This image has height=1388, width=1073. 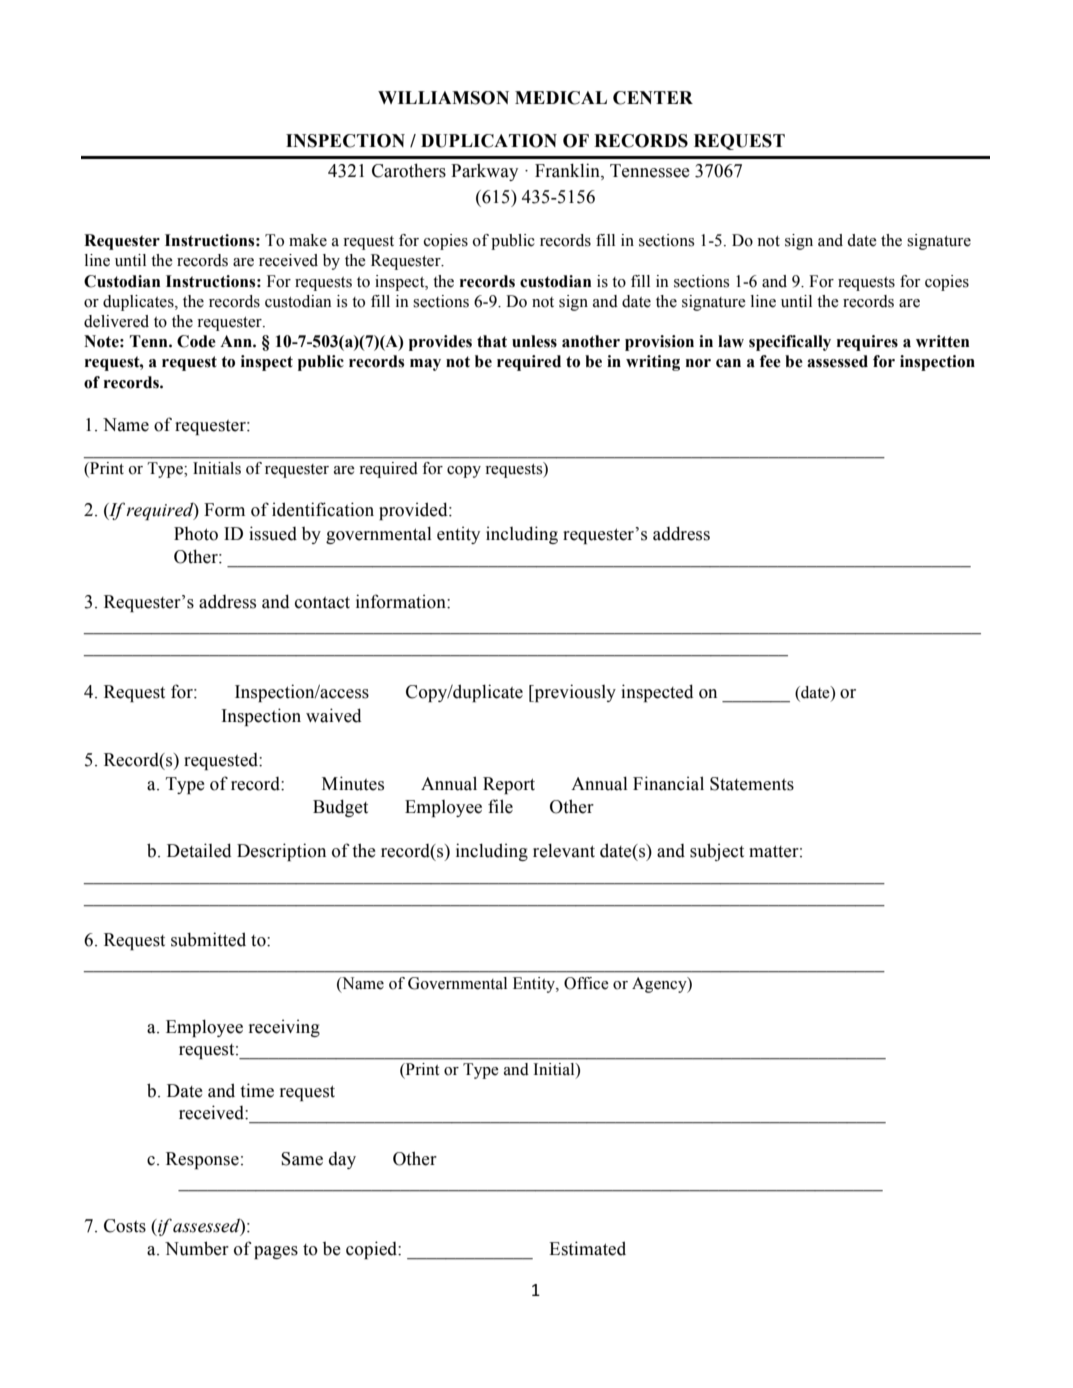 I want to click on make, so click(x=308, y=240).
